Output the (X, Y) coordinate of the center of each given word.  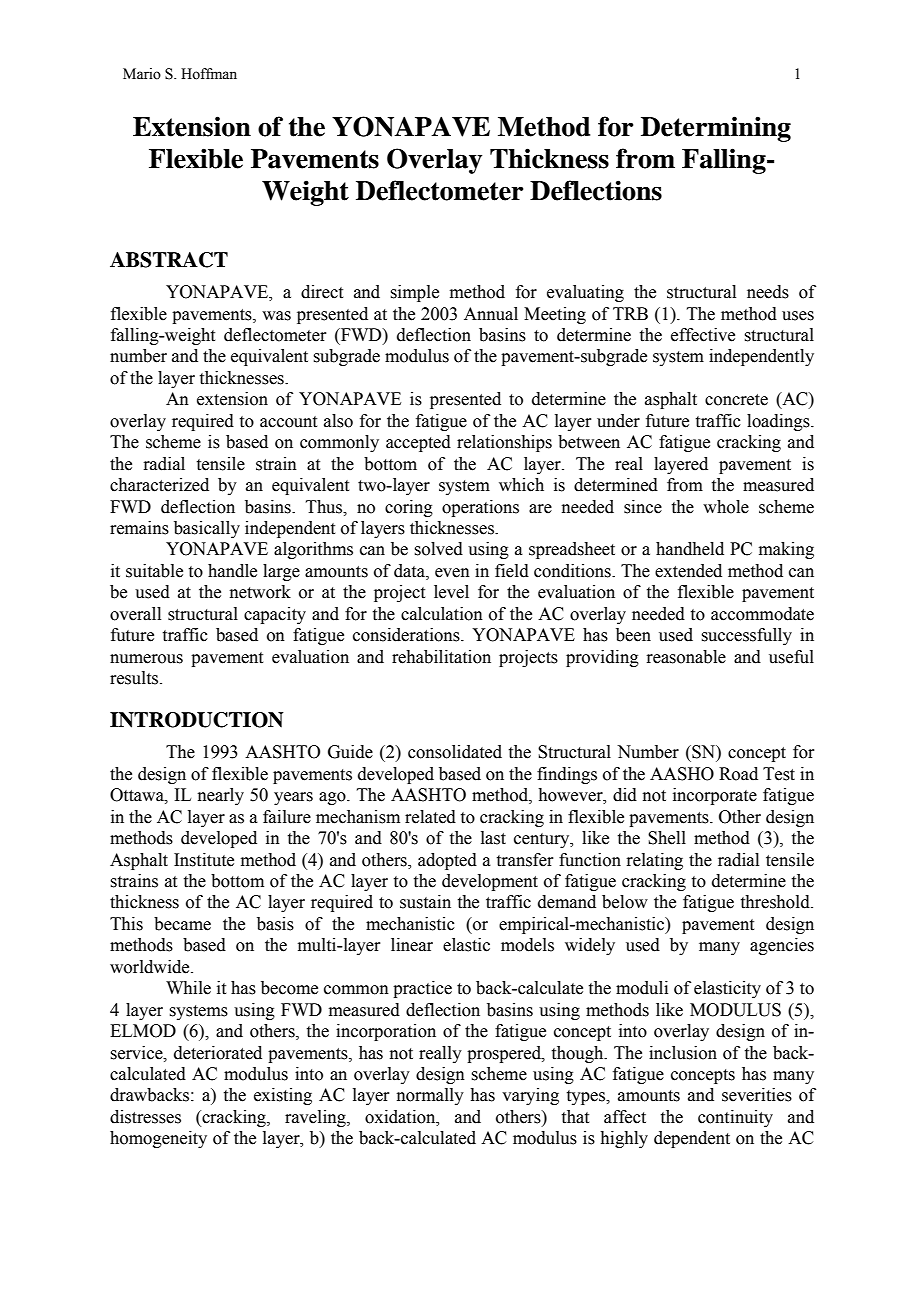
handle (232, 571)
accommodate (762, 614)
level (451, 592)
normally (430, 1096)
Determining (716, 129)
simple (414, 293)
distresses (145, 1117)
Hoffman (209, 74)
